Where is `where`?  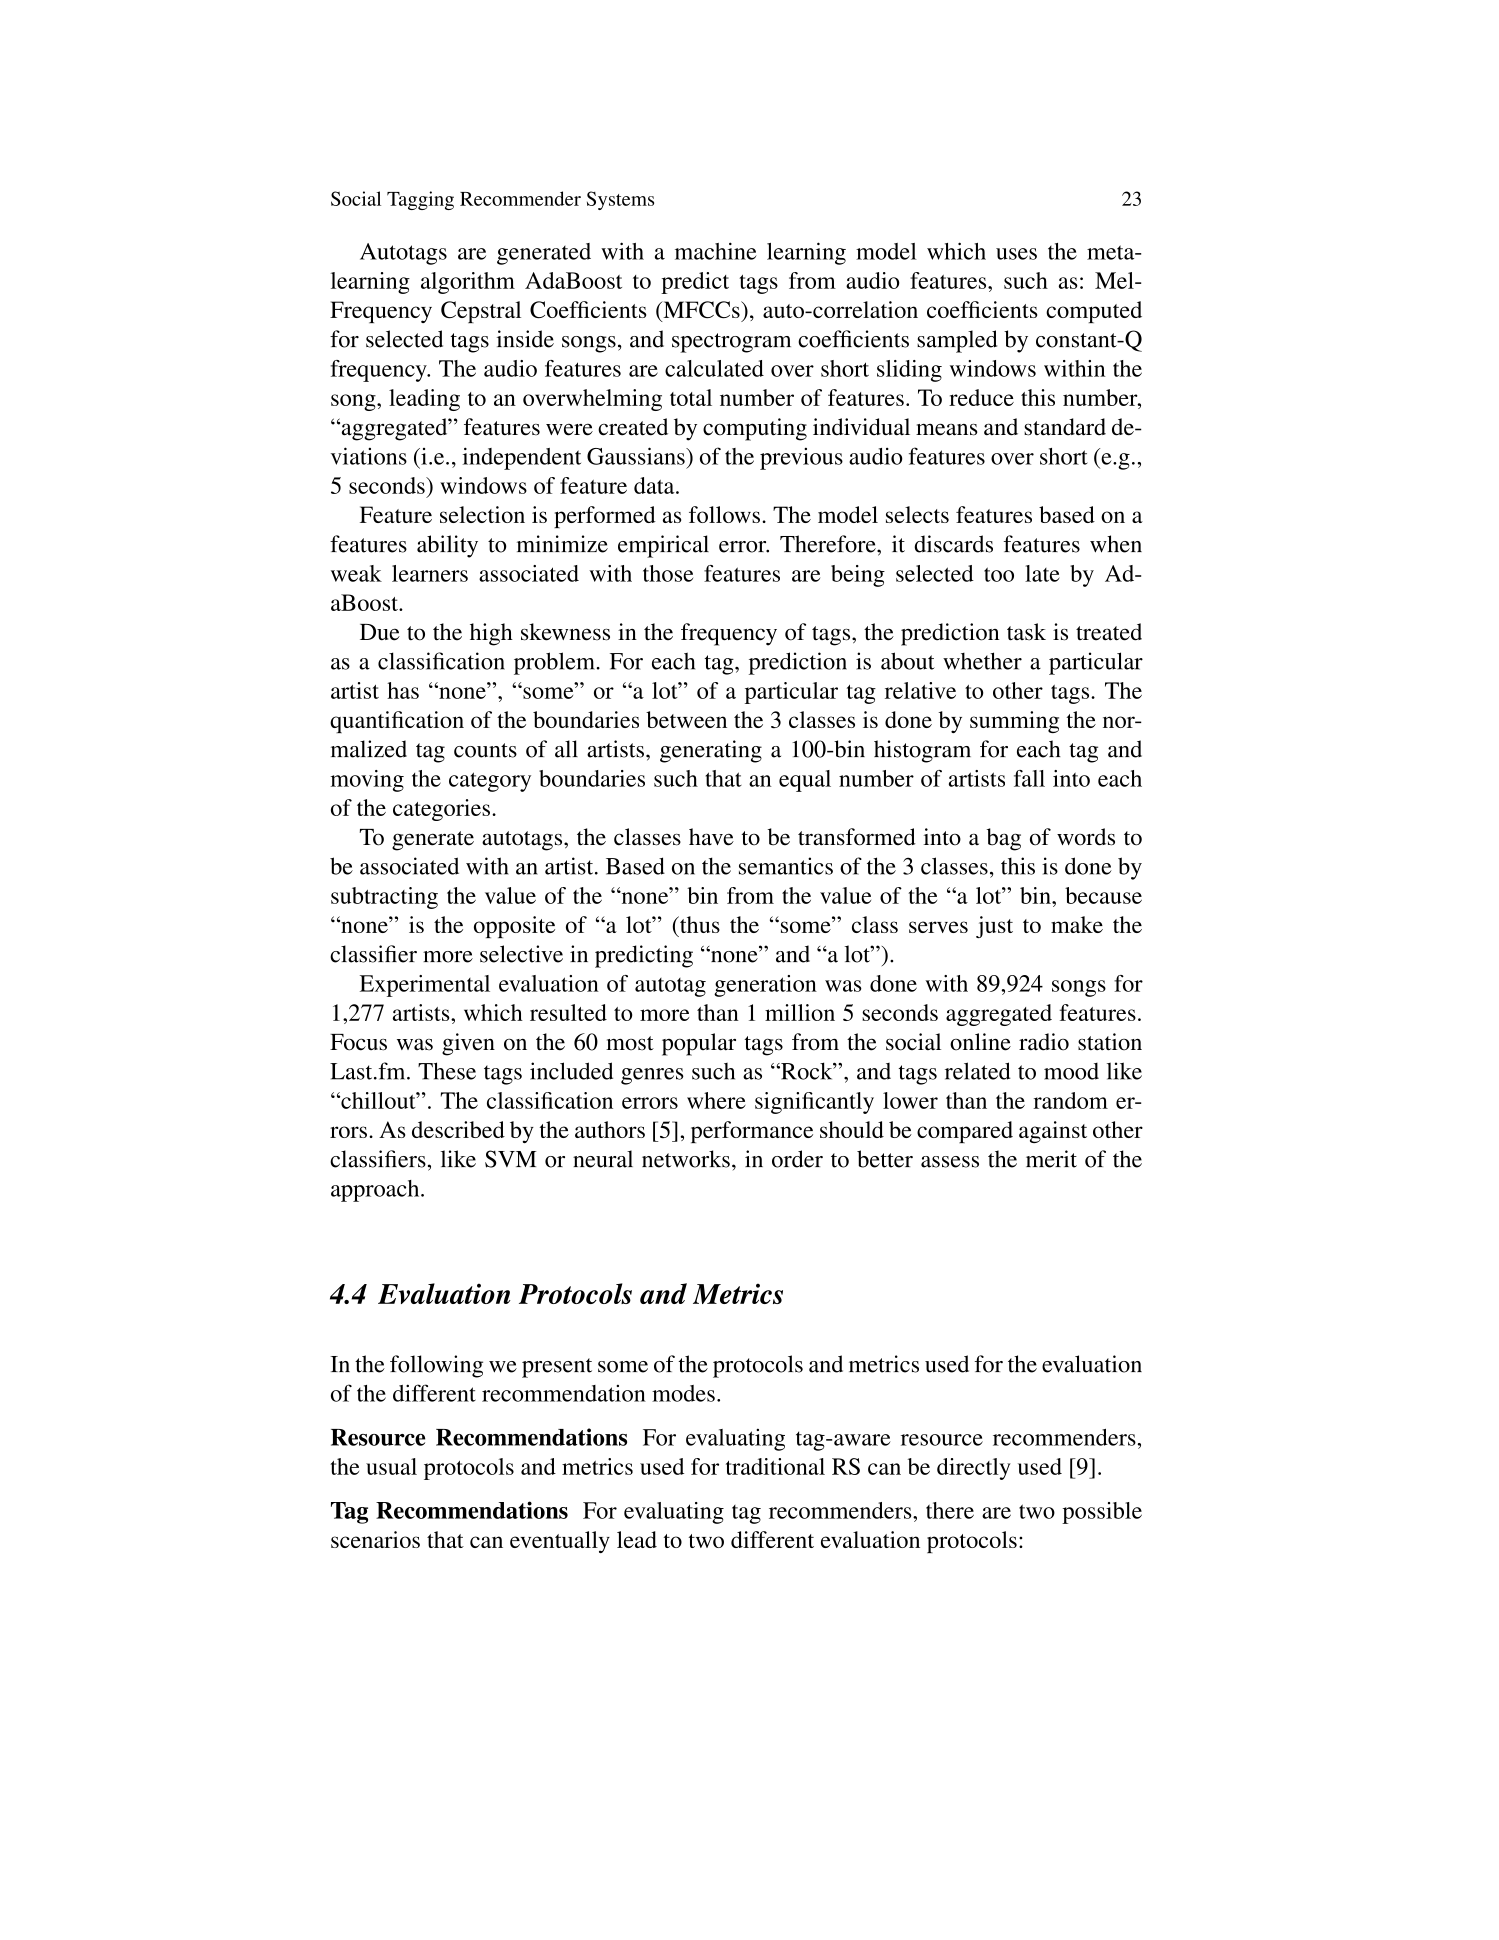
where is located at coordinates (716, 1100).
